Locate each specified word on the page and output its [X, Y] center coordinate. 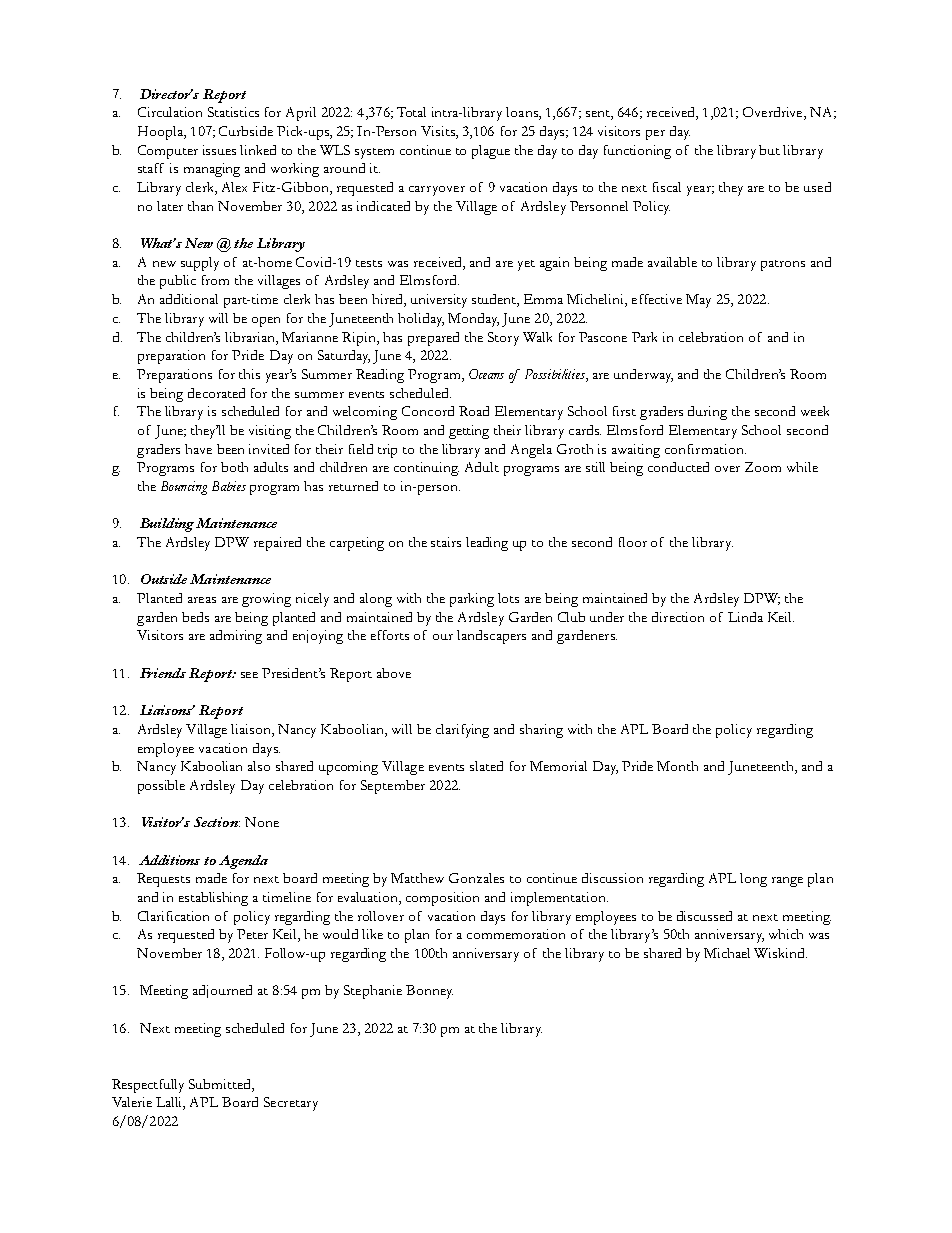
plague [491, 152]
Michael [727, 953]
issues [219, 150]
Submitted [221, 1085]
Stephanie [373, 992]
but [769, 150]
